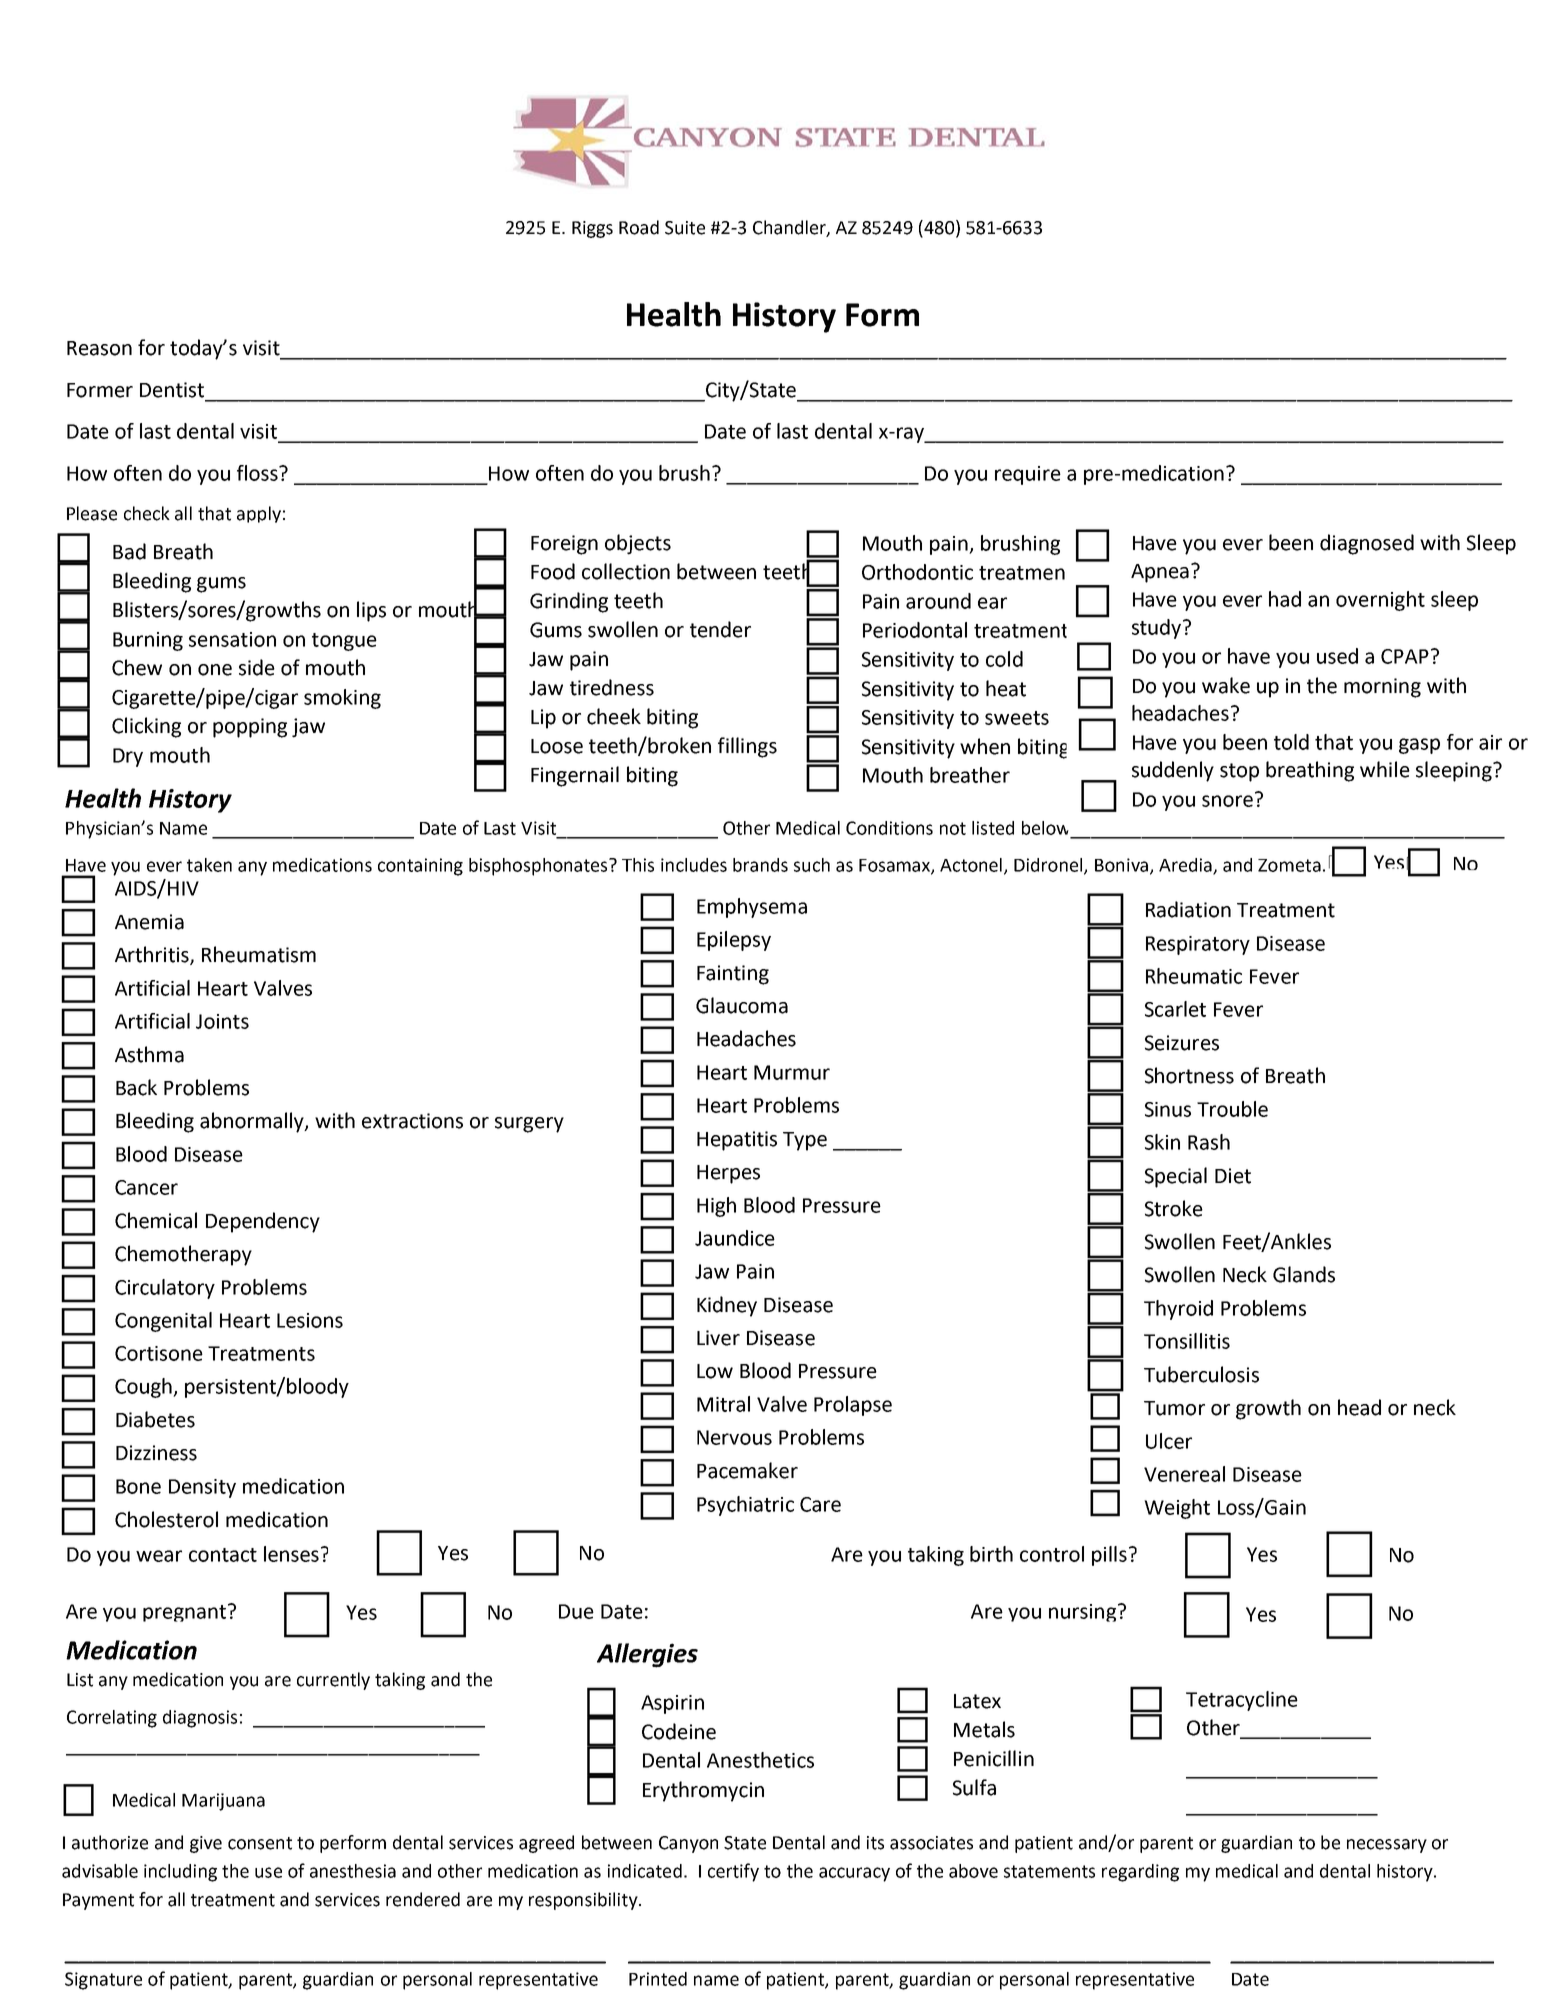 This image has width=1550, height=2005. What do you see at coordinates (685, 228) in the image?
I see `Suite` at bounding box center [685, 228].
